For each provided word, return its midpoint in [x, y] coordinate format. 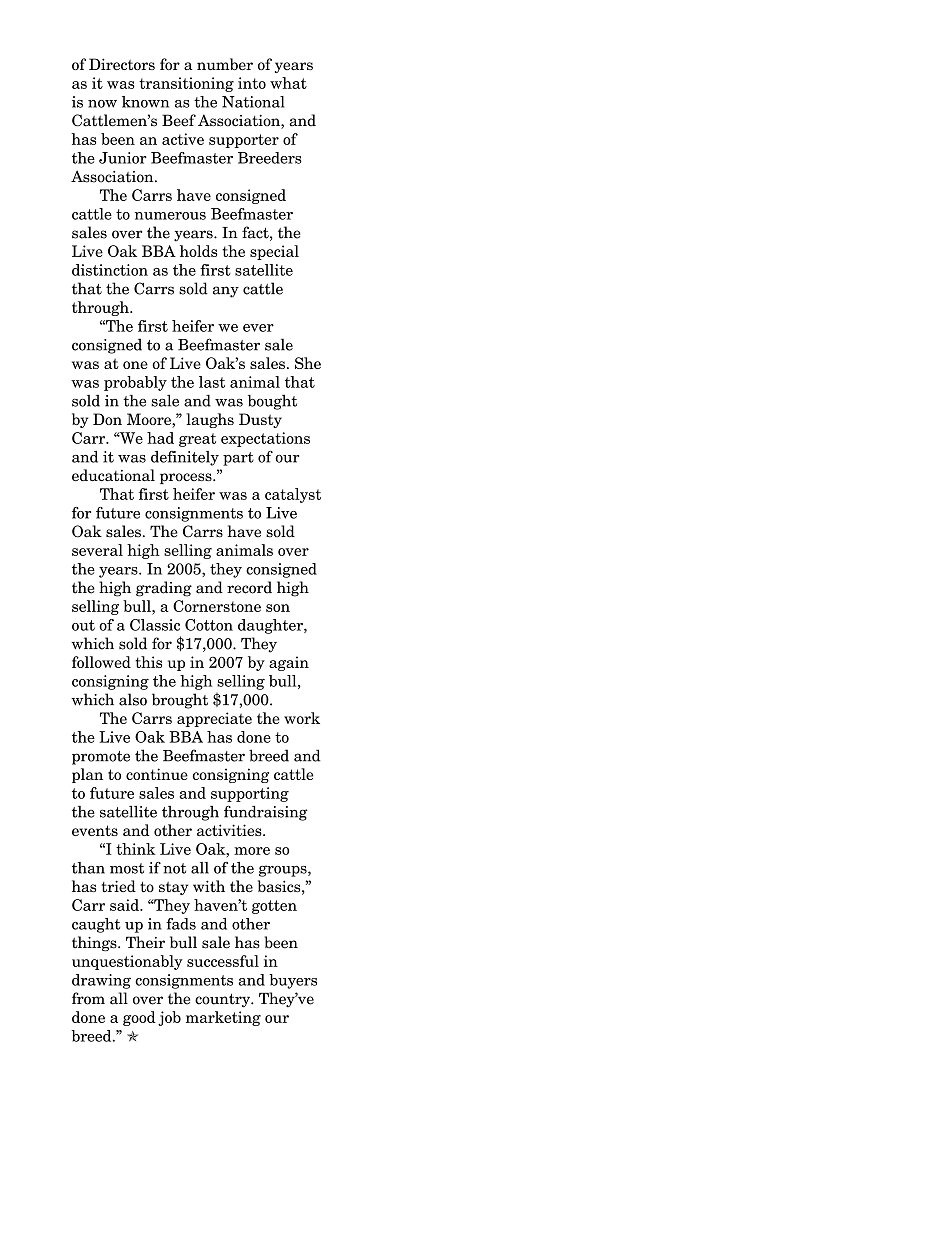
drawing [101, 981]
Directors [122, 64]
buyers [293, 981]
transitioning [186, 84]
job [169, 1018]
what [288, 83]
